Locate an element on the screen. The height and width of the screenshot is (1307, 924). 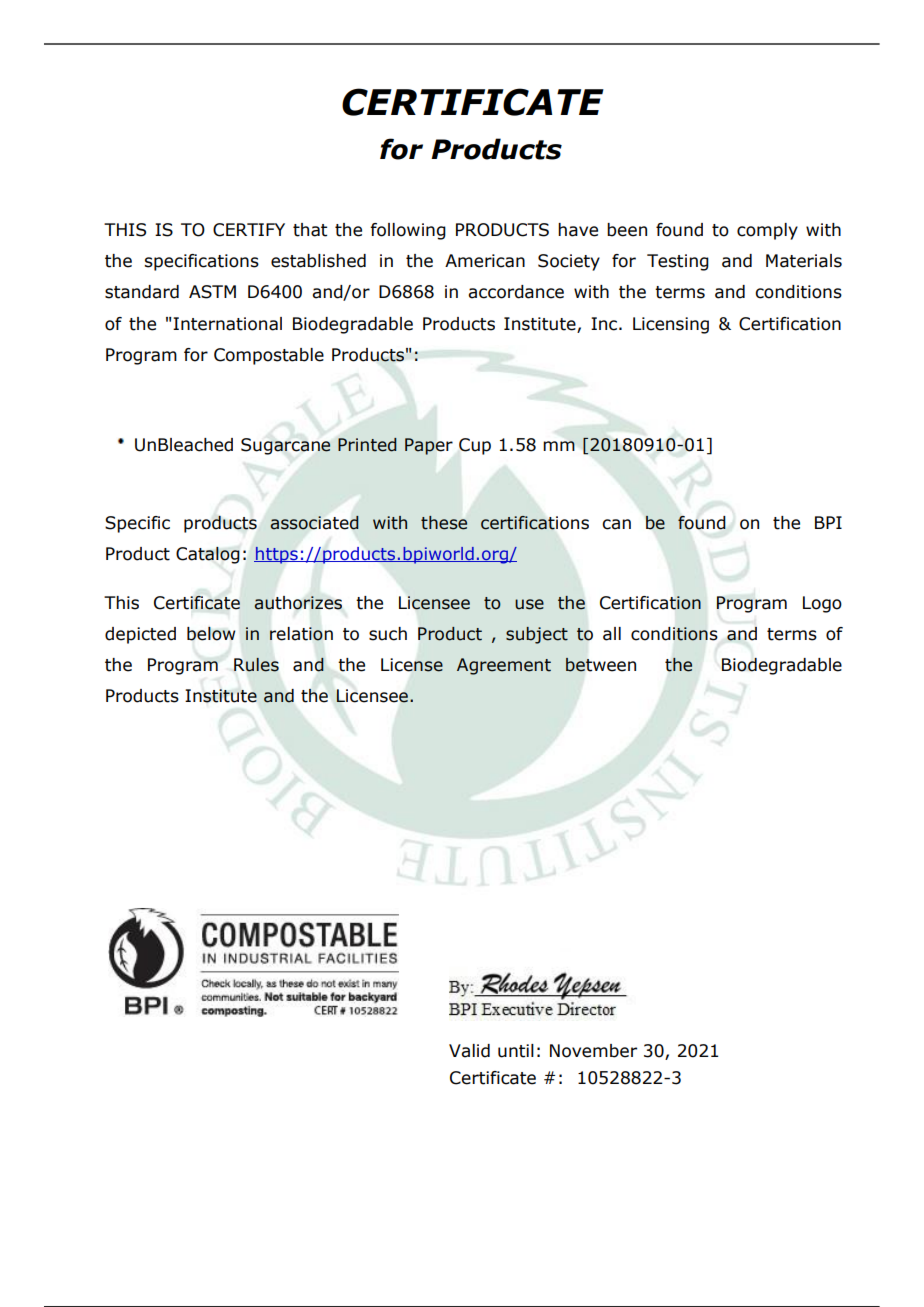
Agreement is located at coordinates (504, 666).
